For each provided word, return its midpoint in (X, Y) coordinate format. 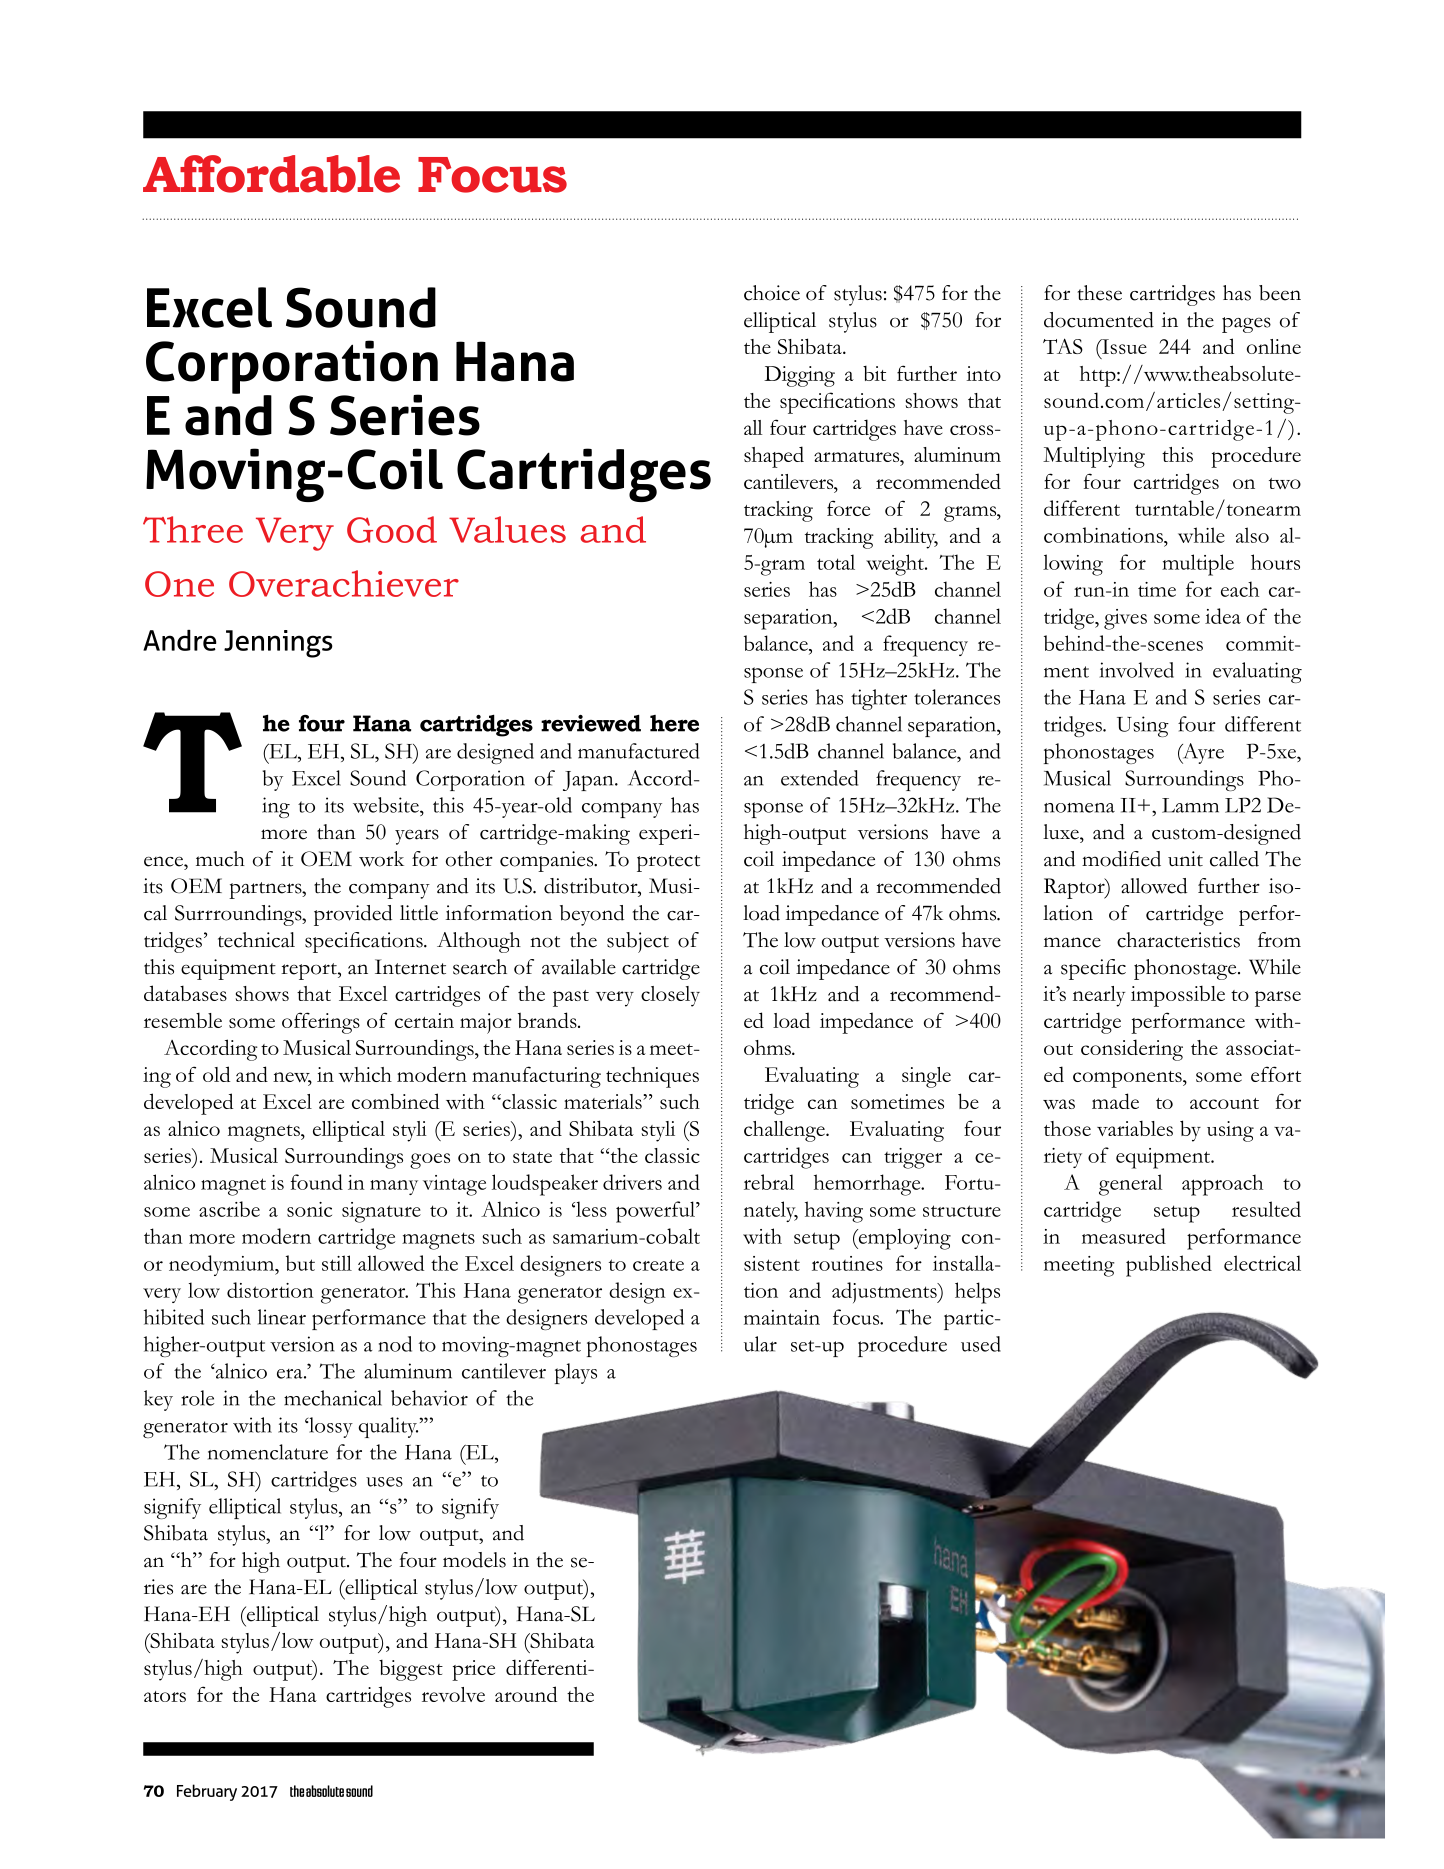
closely (670, 996)
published (1169, 1266)
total (836, 562)
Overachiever (344, 583)
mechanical (333, 1398)
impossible (1178, 996)
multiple (1198, 565)
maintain (782, 1317)
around (526, 1694)
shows (262, 993)
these (1100, 293)
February (207, 1792)
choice (772, 293)
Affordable (271, 174)
